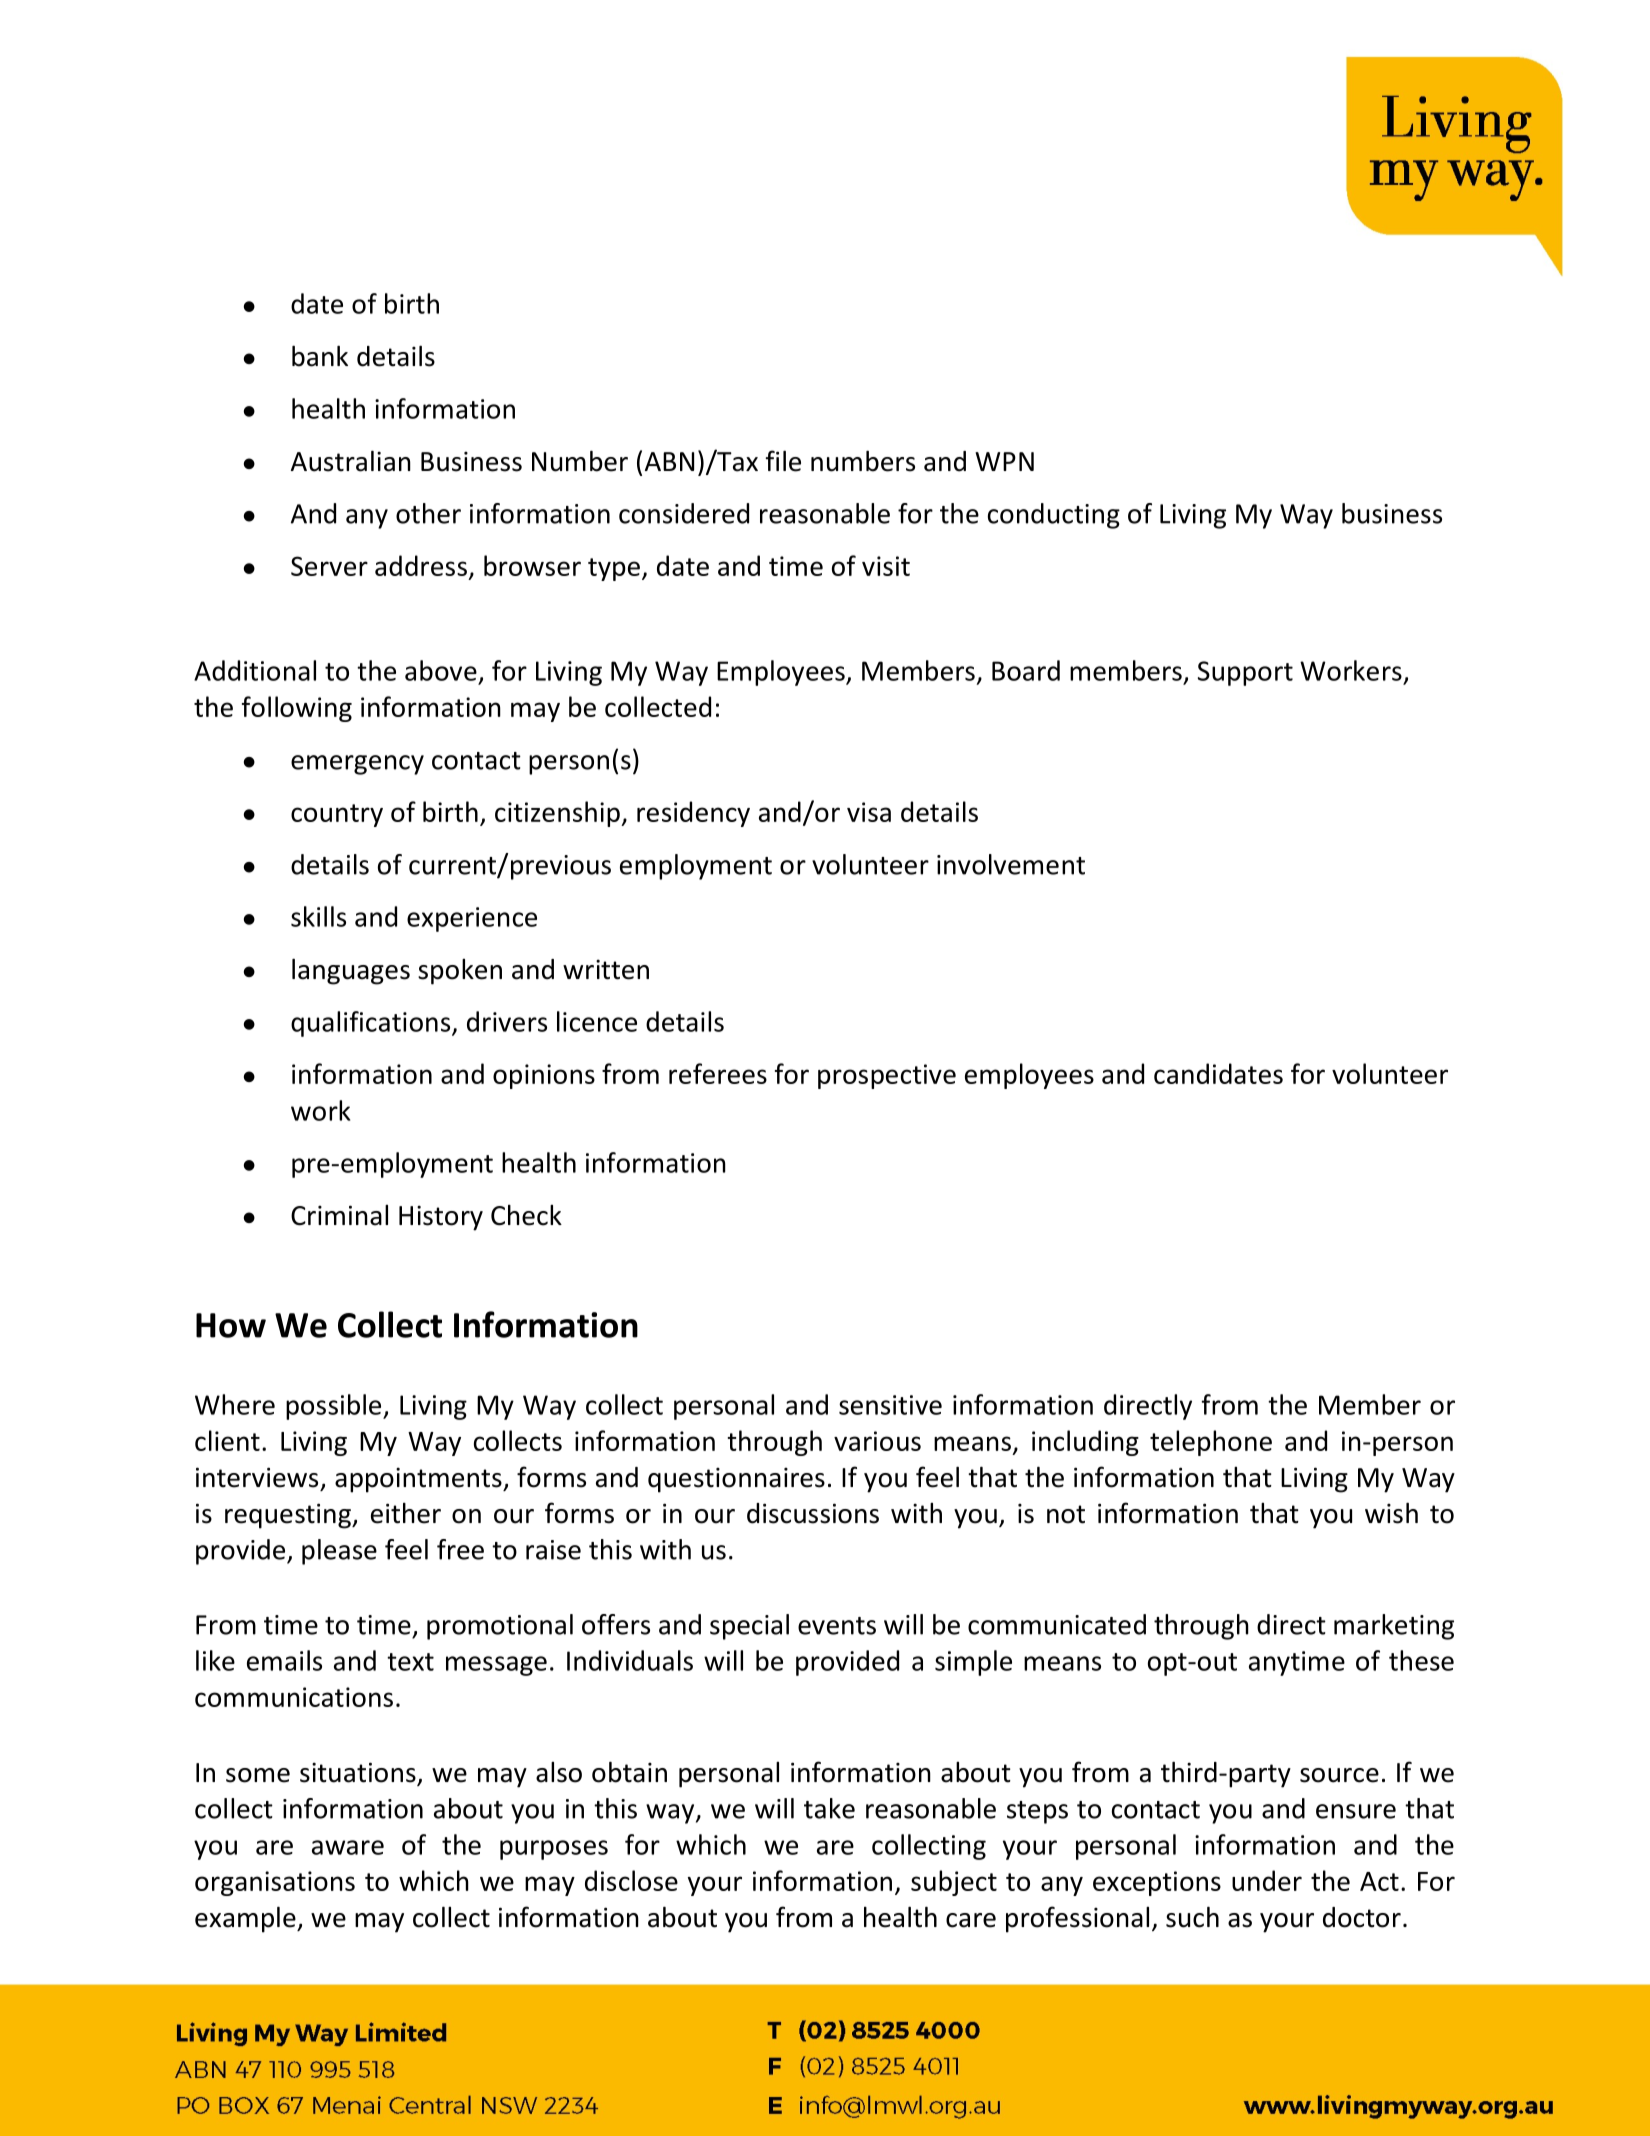 This document has width=1650, height=2136. What do you see at coordinates (348, 1847) in the document?
I see `aware` at bounding box center [348, 1847].
